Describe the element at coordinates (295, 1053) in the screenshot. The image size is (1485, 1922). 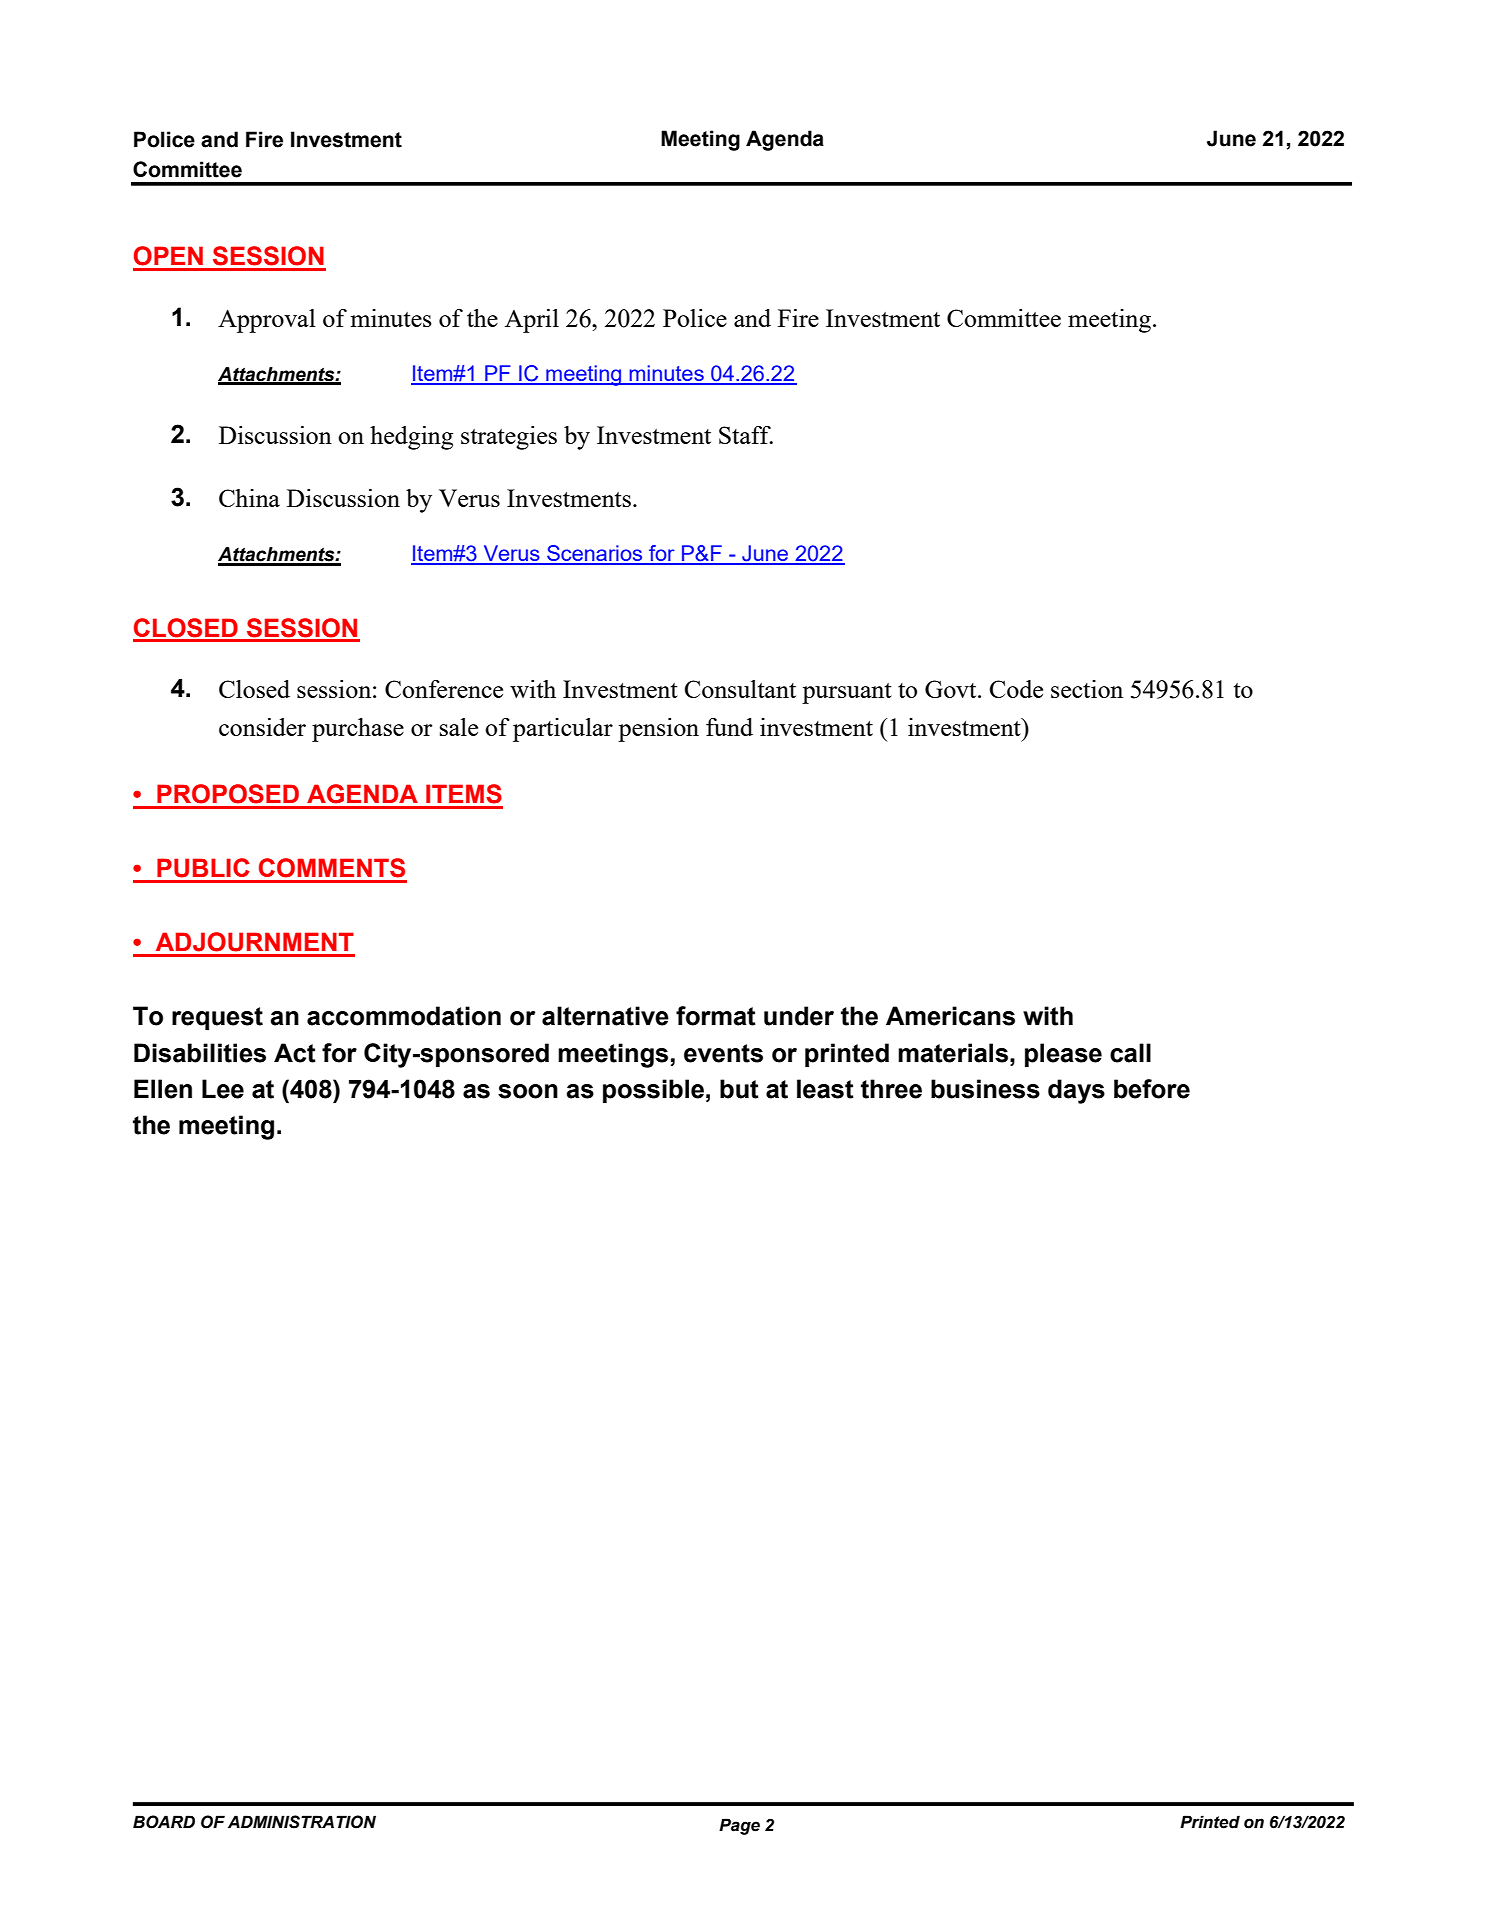
I see `Act` at that location.
